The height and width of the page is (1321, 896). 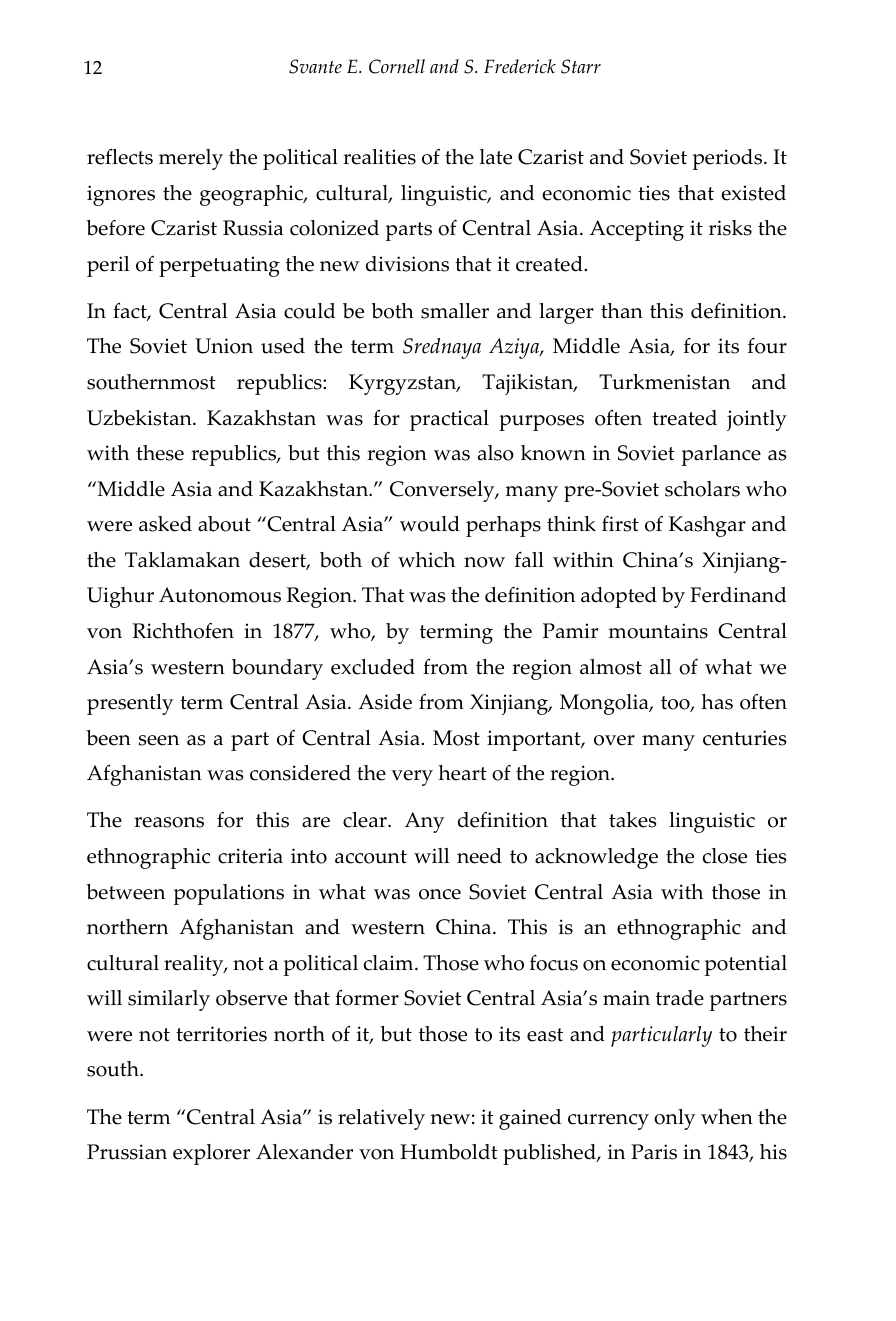 What do you see at coordinates (211, 1154) in the page?
I see `explorer` at bounding box center [211, 1154].
